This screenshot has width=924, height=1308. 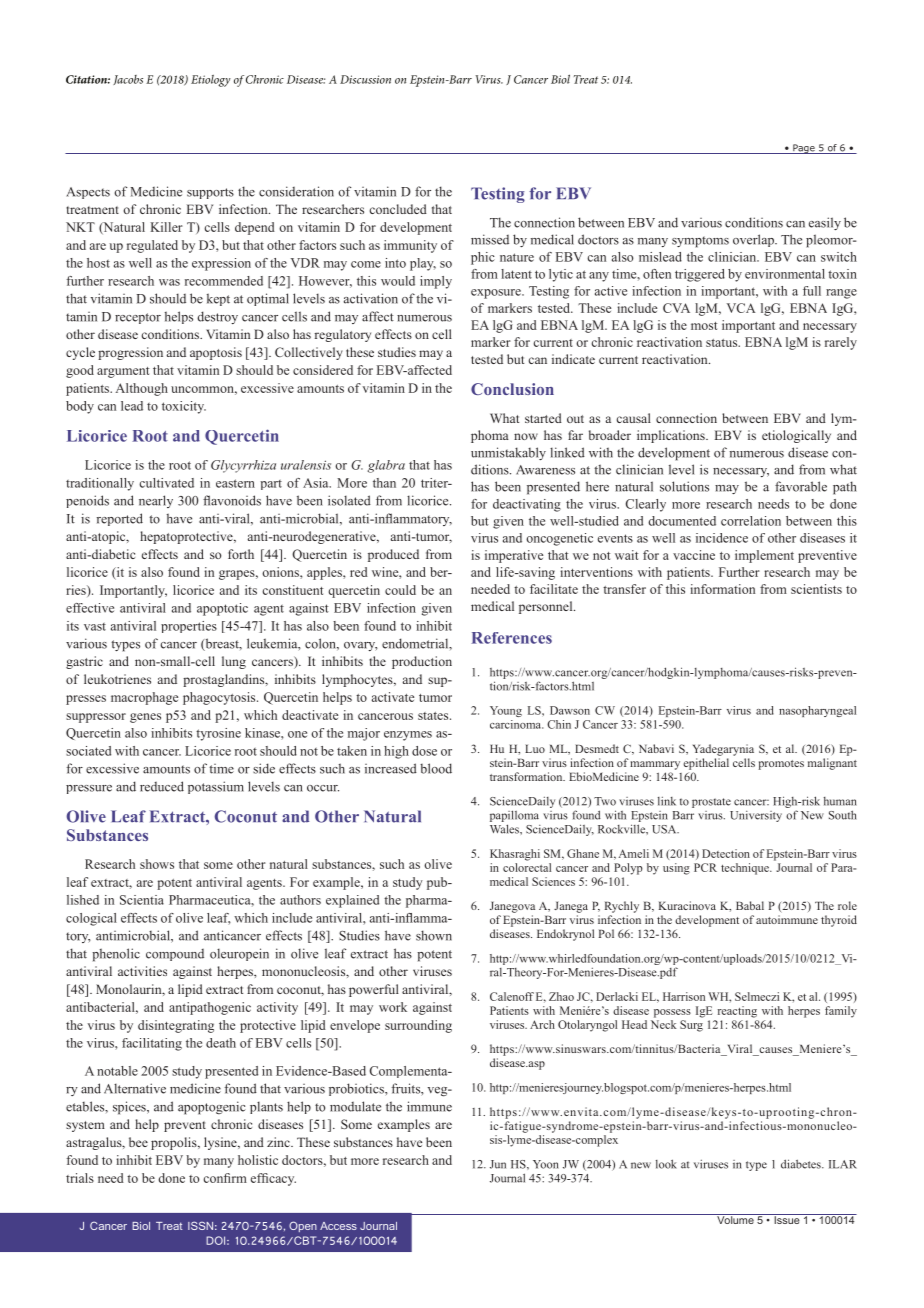 I want to click on cultivated, so click(x=166, y=483).
